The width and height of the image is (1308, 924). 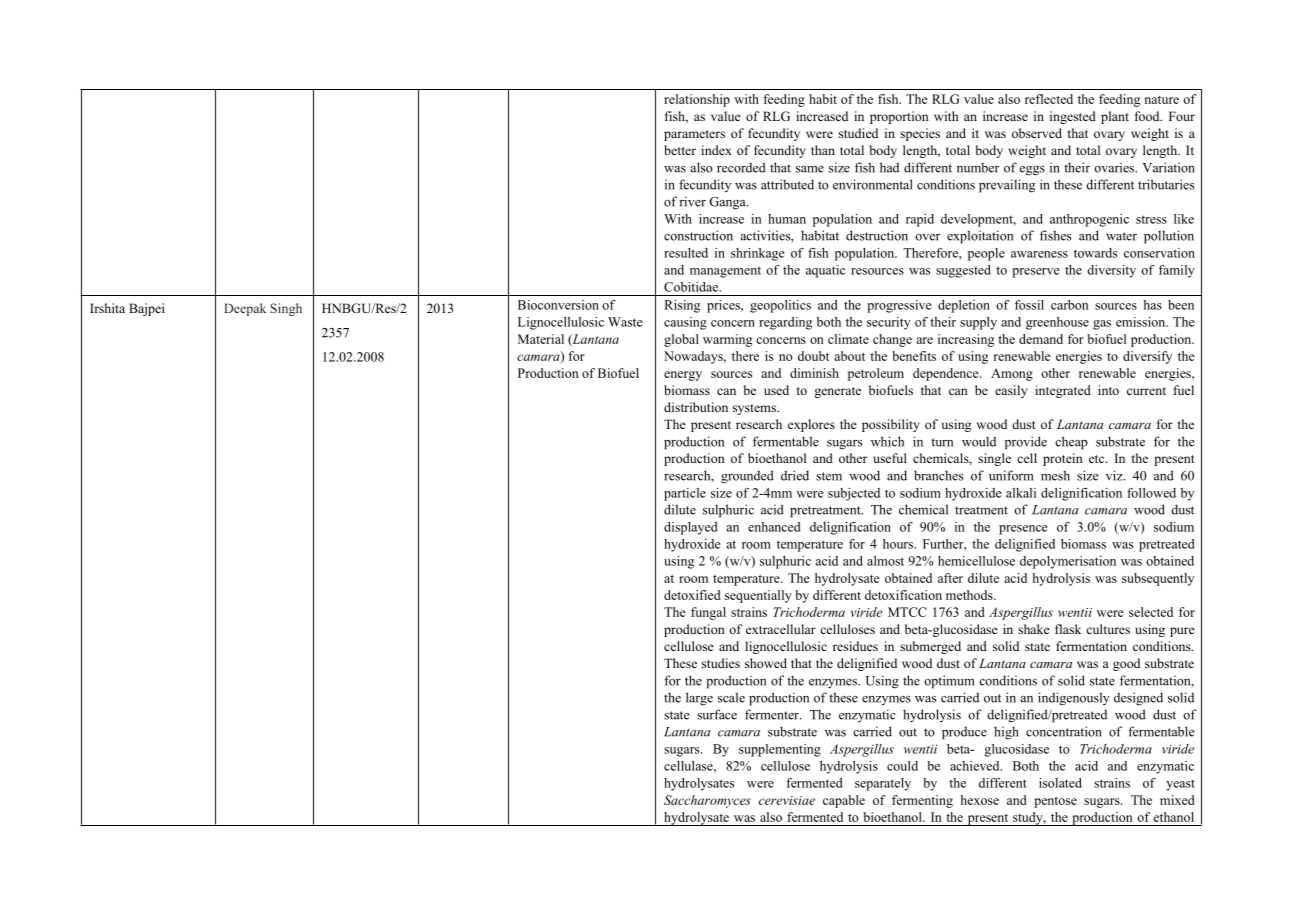 What do you see at coordinates (707, 801) in the image?
I see `Saccharomyces` at bounding box center [707, 801].
